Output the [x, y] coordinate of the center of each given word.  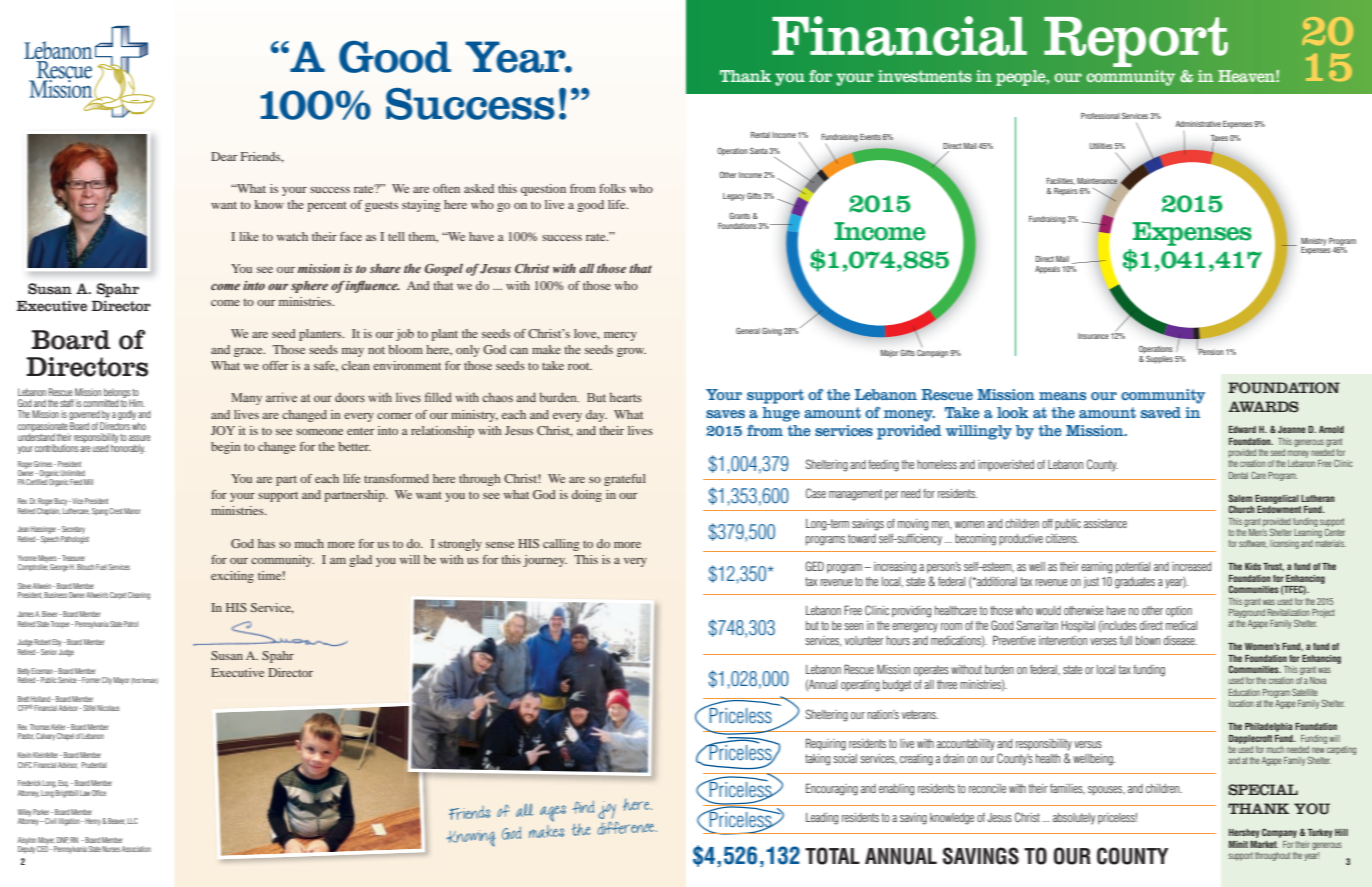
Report [1136, 42]
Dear [224, 156]
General [748, 330]
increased [1191, 566]
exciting [232, 577]
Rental [760, 135]
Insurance [1093, 336]
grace [249, 352]
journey [545, 561]
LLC [133, 821]
